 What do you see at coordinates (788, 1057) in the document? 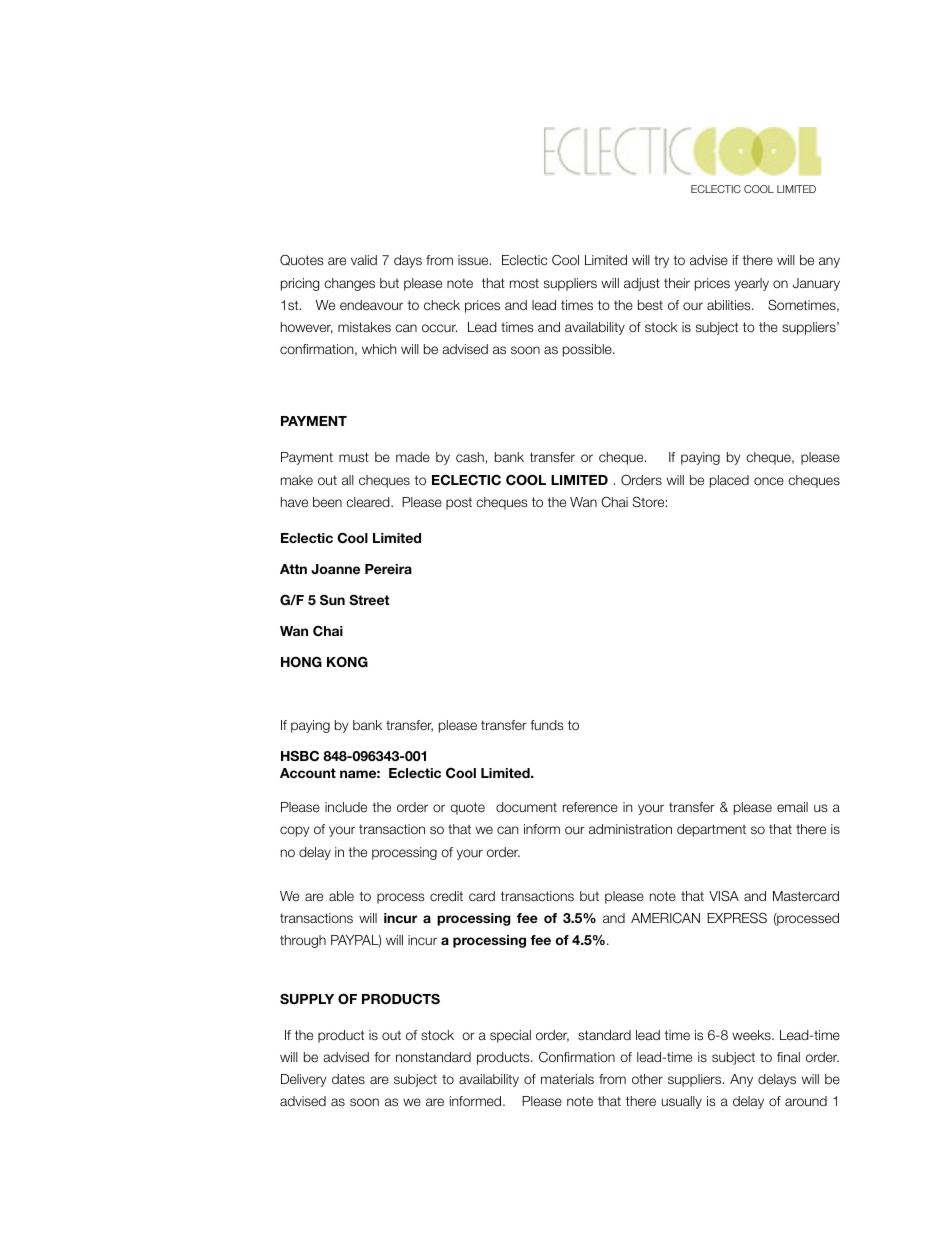
I see `final` at bounding box center [788, 1057].
